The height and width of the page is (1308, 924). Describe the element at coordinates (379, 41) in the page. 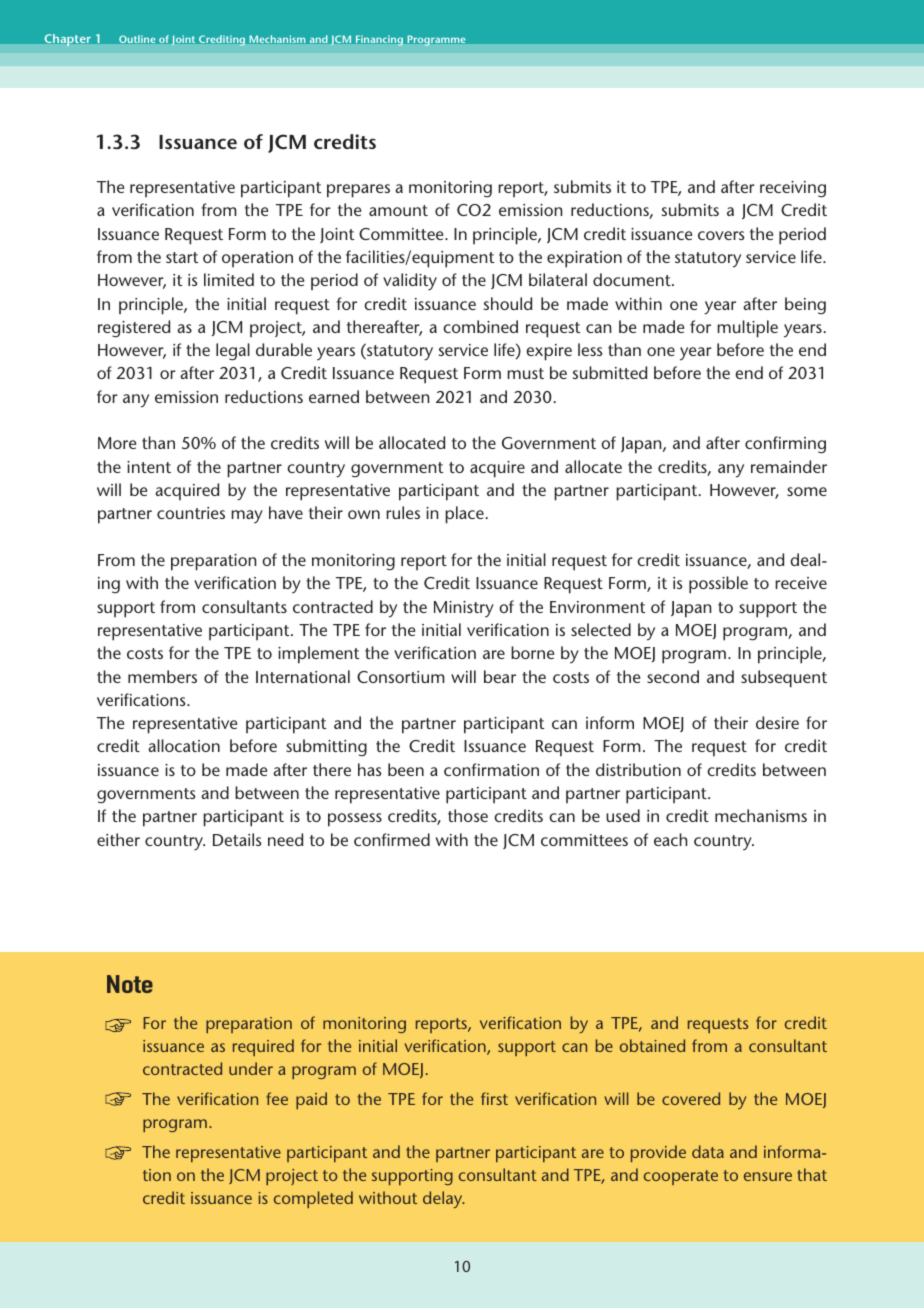

I see `Financing` at that location.
